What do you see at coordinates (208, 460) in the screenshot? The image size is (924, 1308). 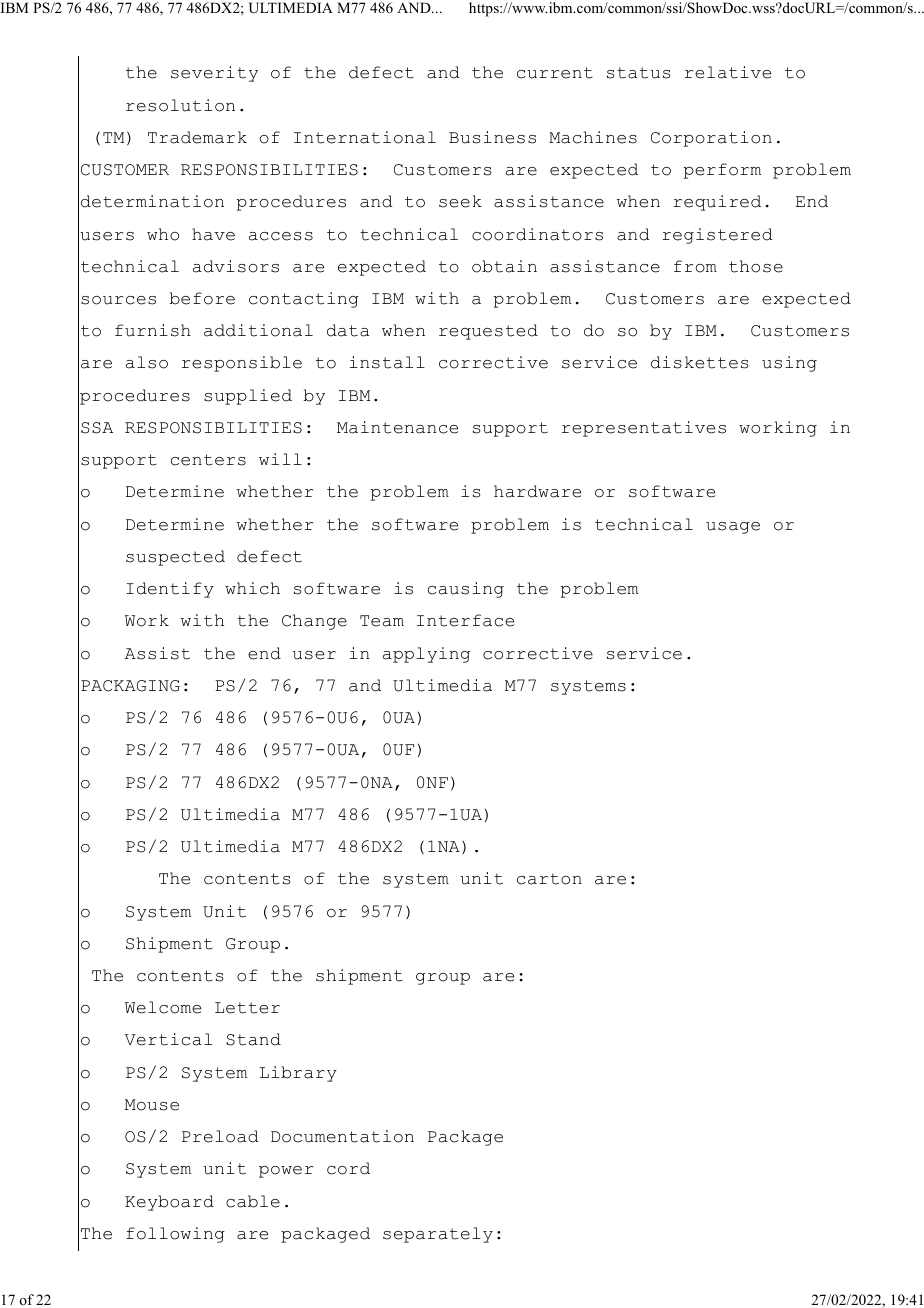 I see `centers` at bounding box center [208, 460].
